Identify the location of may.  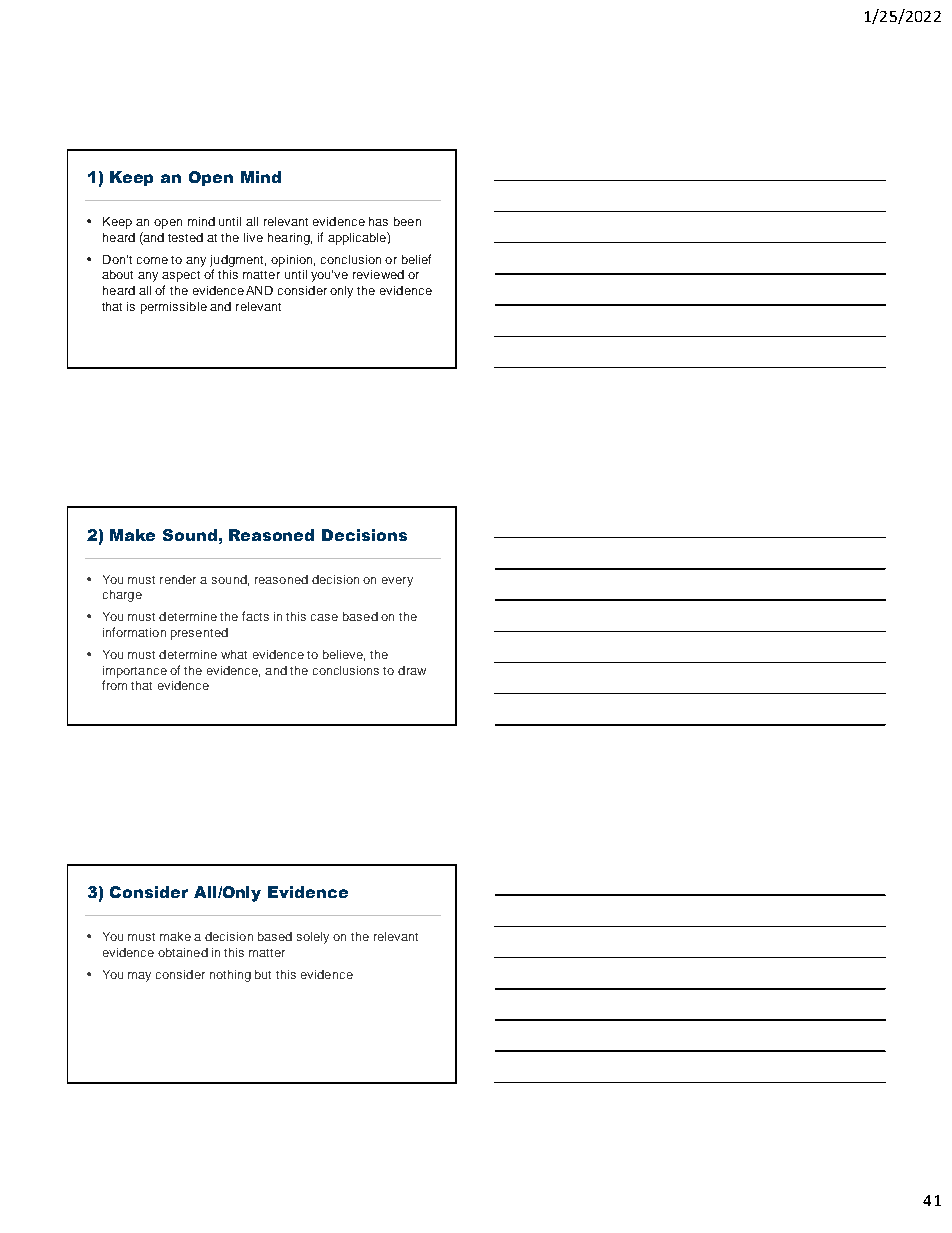
(139, 977).
